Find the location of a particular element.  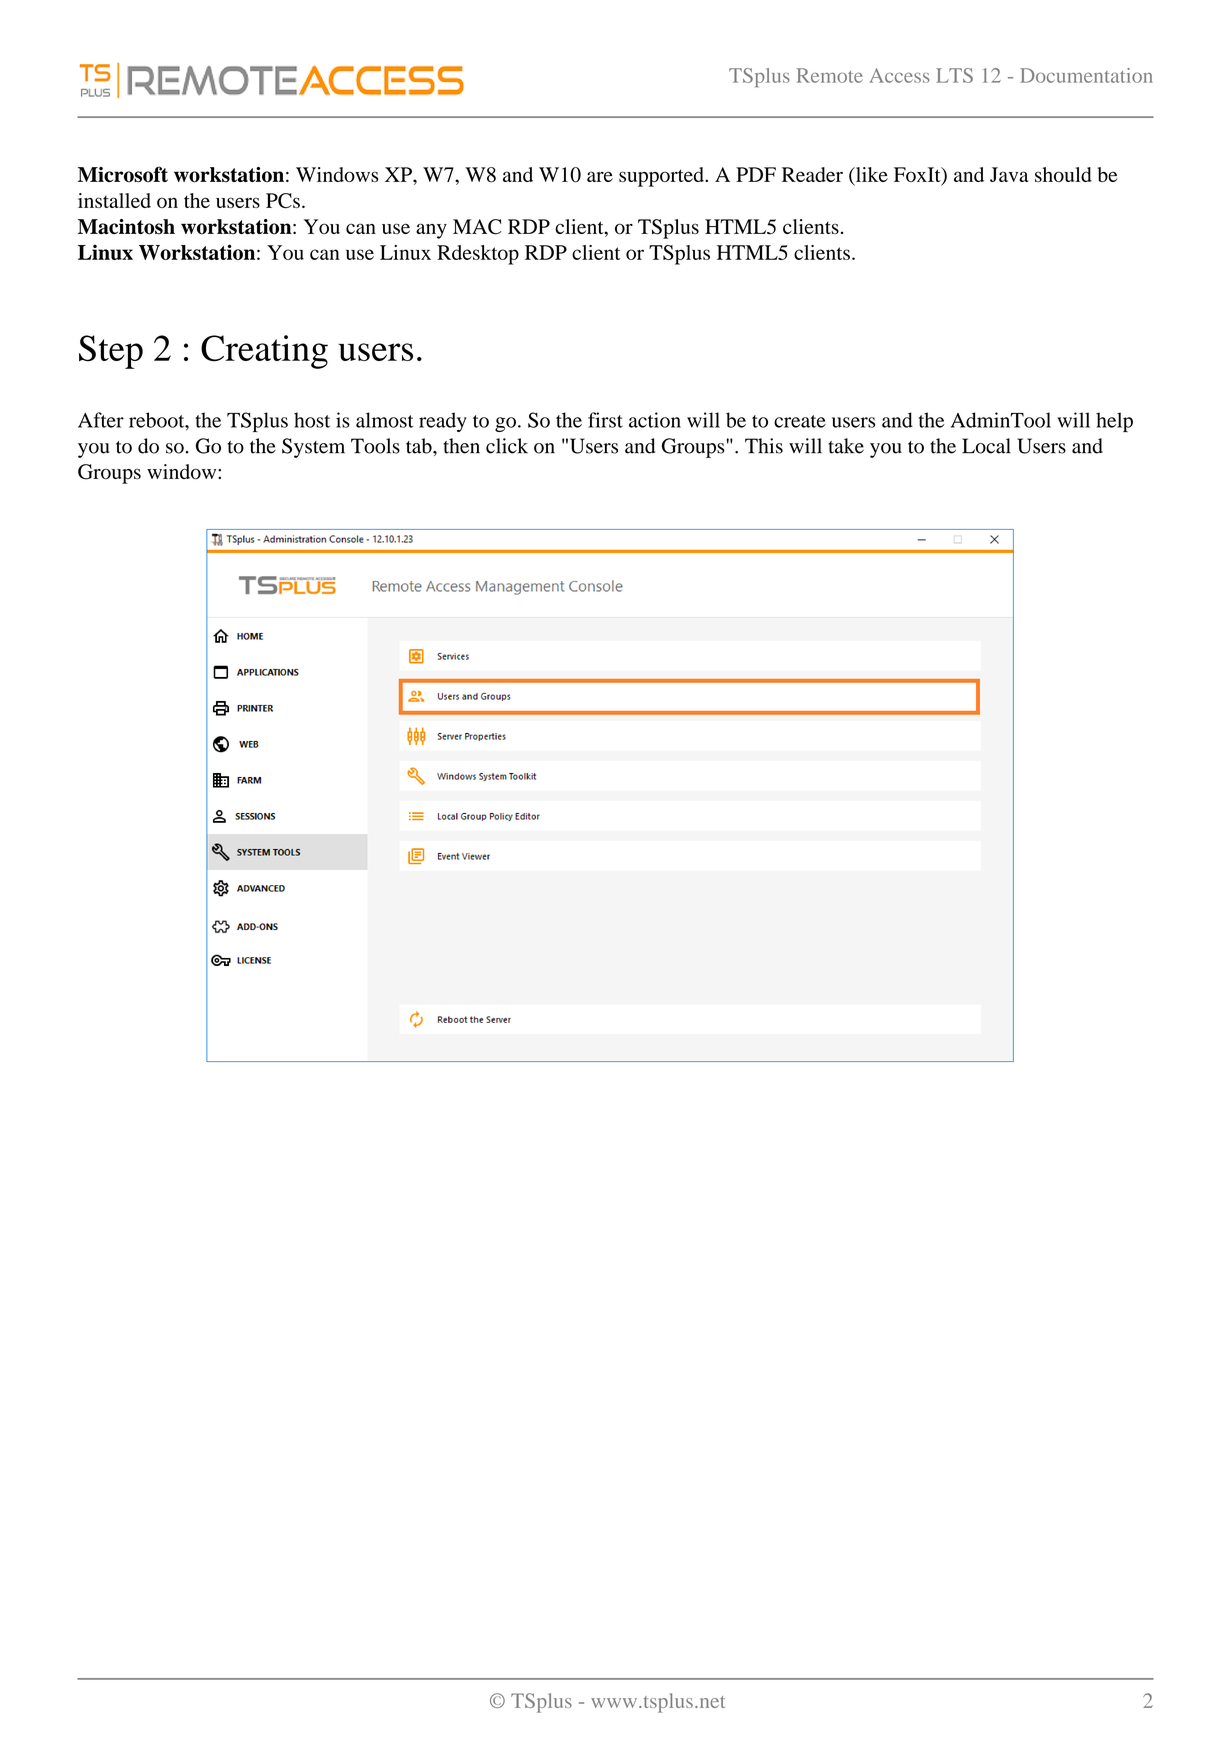

installed is located at coordinates (114, 200).
